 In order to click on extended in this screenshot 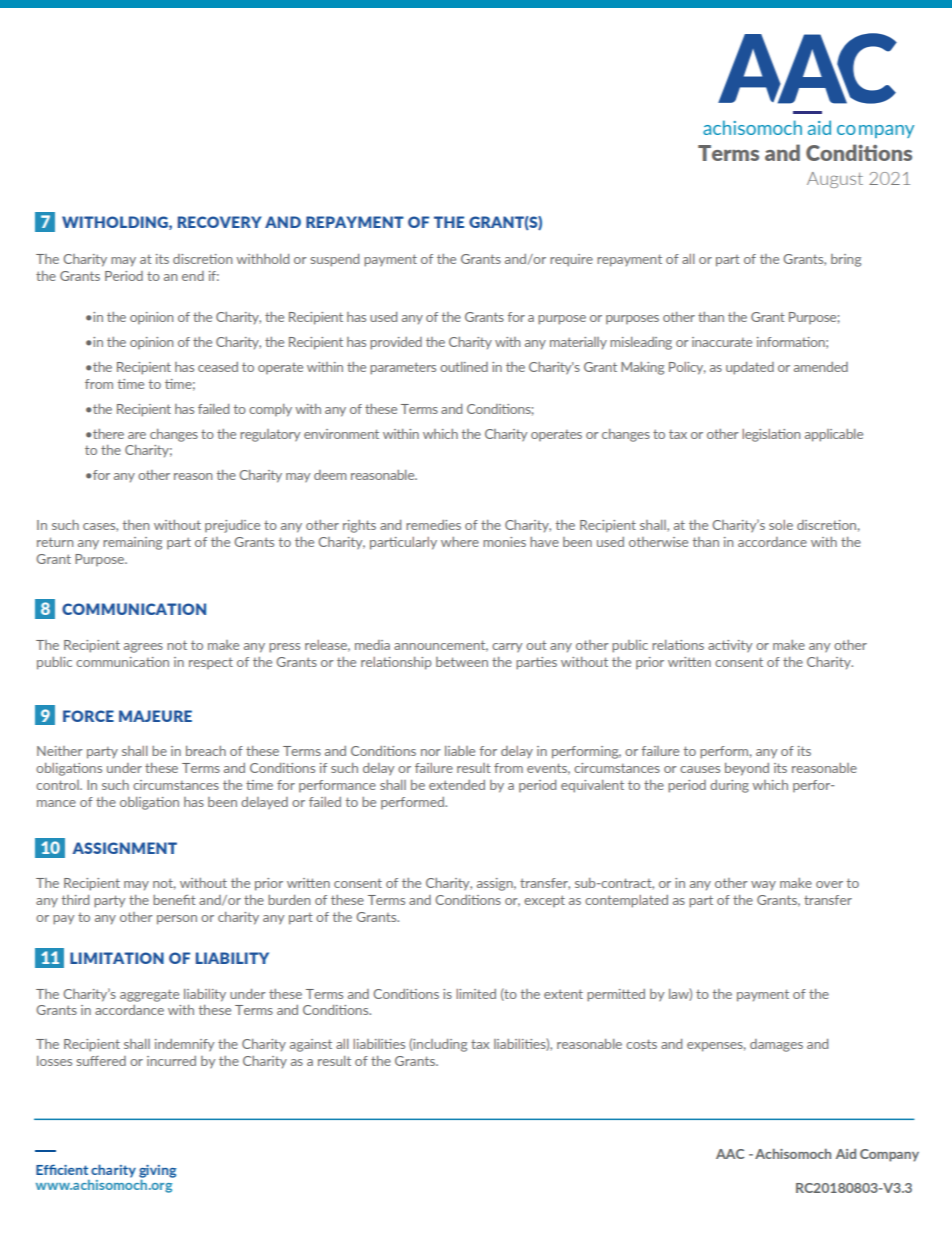, I will do `click(457, 785)`.
